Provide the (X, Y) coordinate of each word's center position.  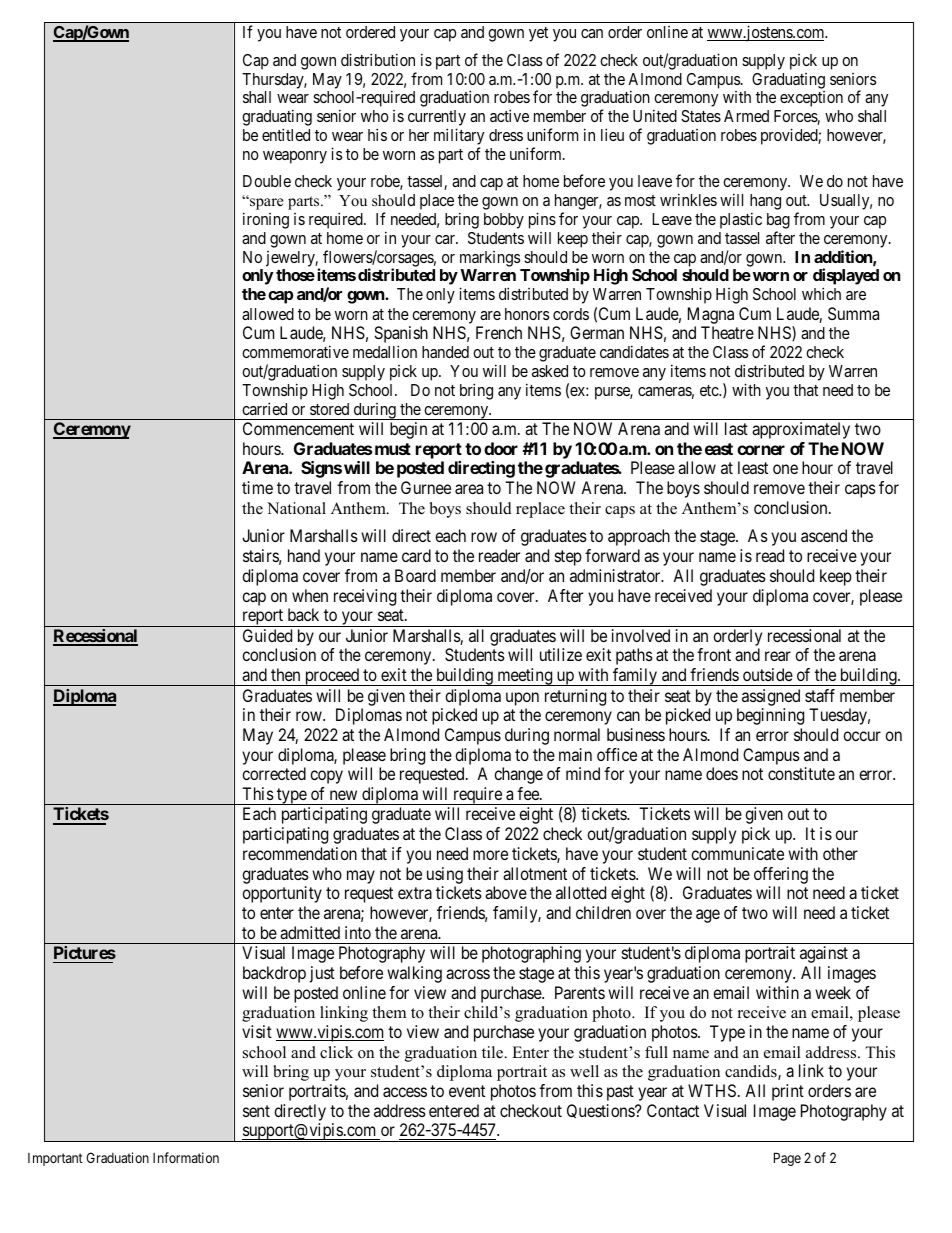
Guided (267, 635)
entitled (286, 134)
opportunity (282, 894)
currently (437, 119)
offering (781, 875)
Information (186, 1157)
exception (811, 99)
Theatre (727, 332)
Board (415, 575)
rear (778, 656)
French (499, 332)
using (445, 875)
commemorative (295, 351)
